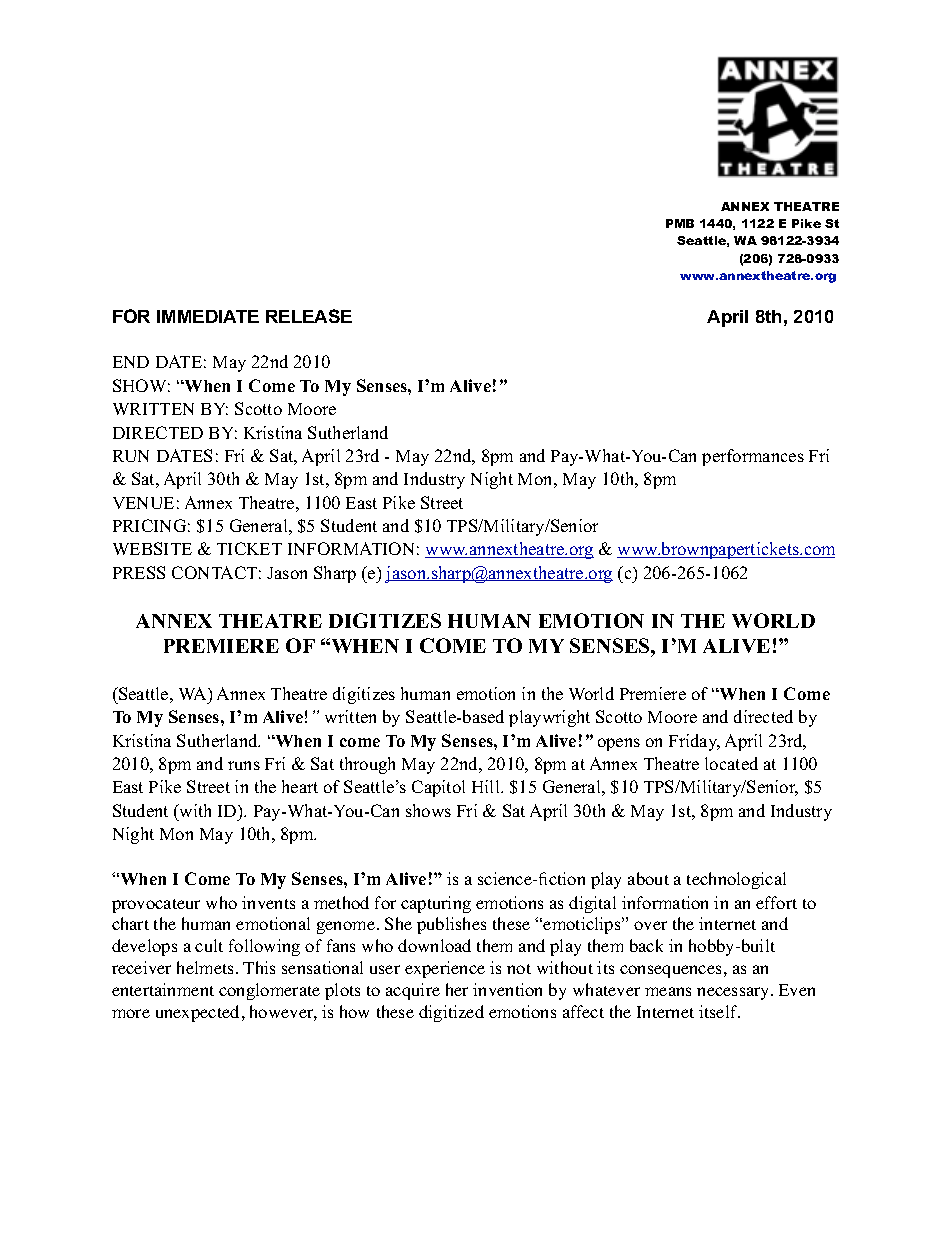  I want to click on runs, so click(244, 765).
